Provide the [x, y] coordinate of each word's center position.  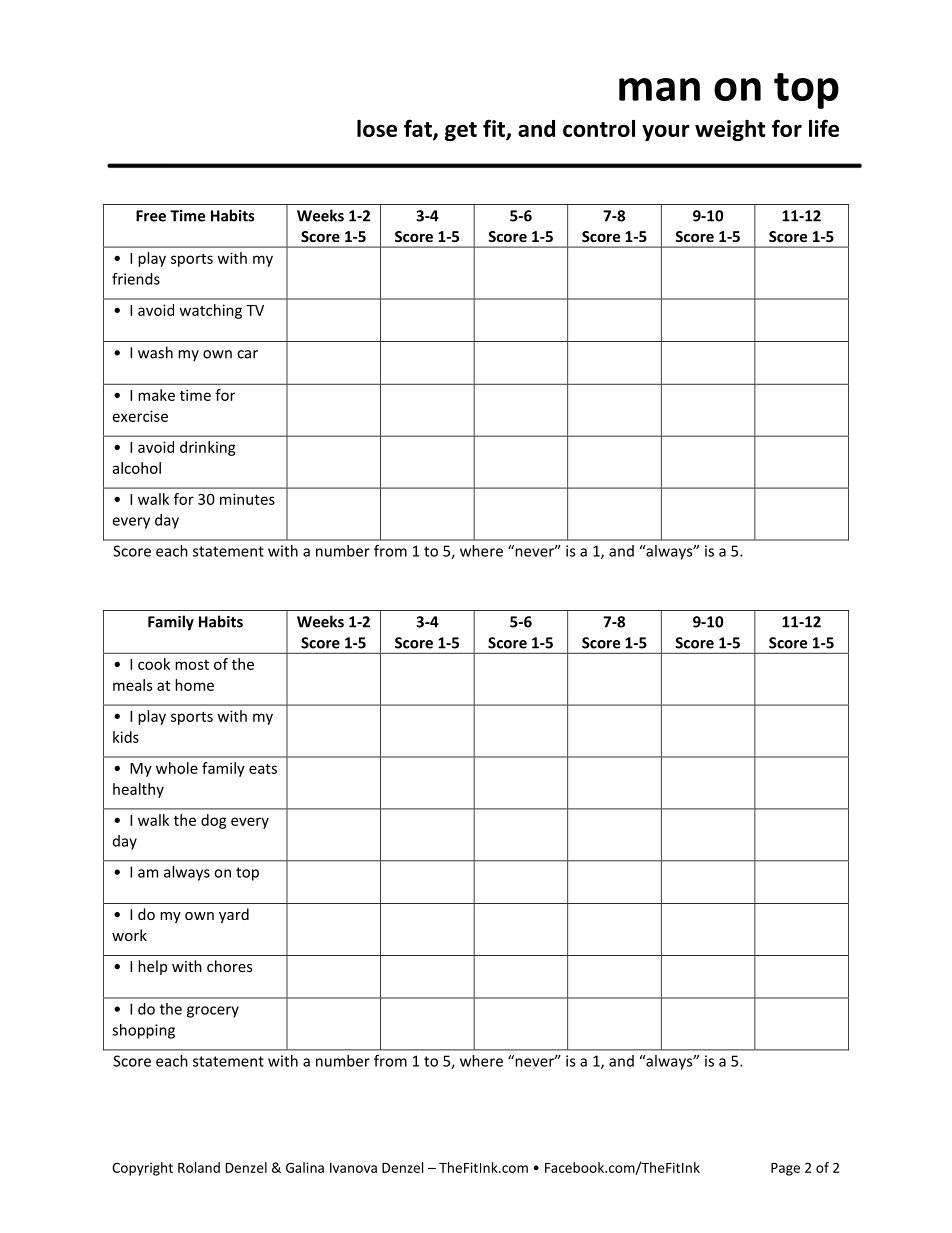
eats [263, 768]
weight [730, 130]
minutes [247, 499]
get [461, 131]
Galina [305, 1167]
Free [151, 216]
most [192, 665]
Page [785, 1169]
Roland [199, 1167]
